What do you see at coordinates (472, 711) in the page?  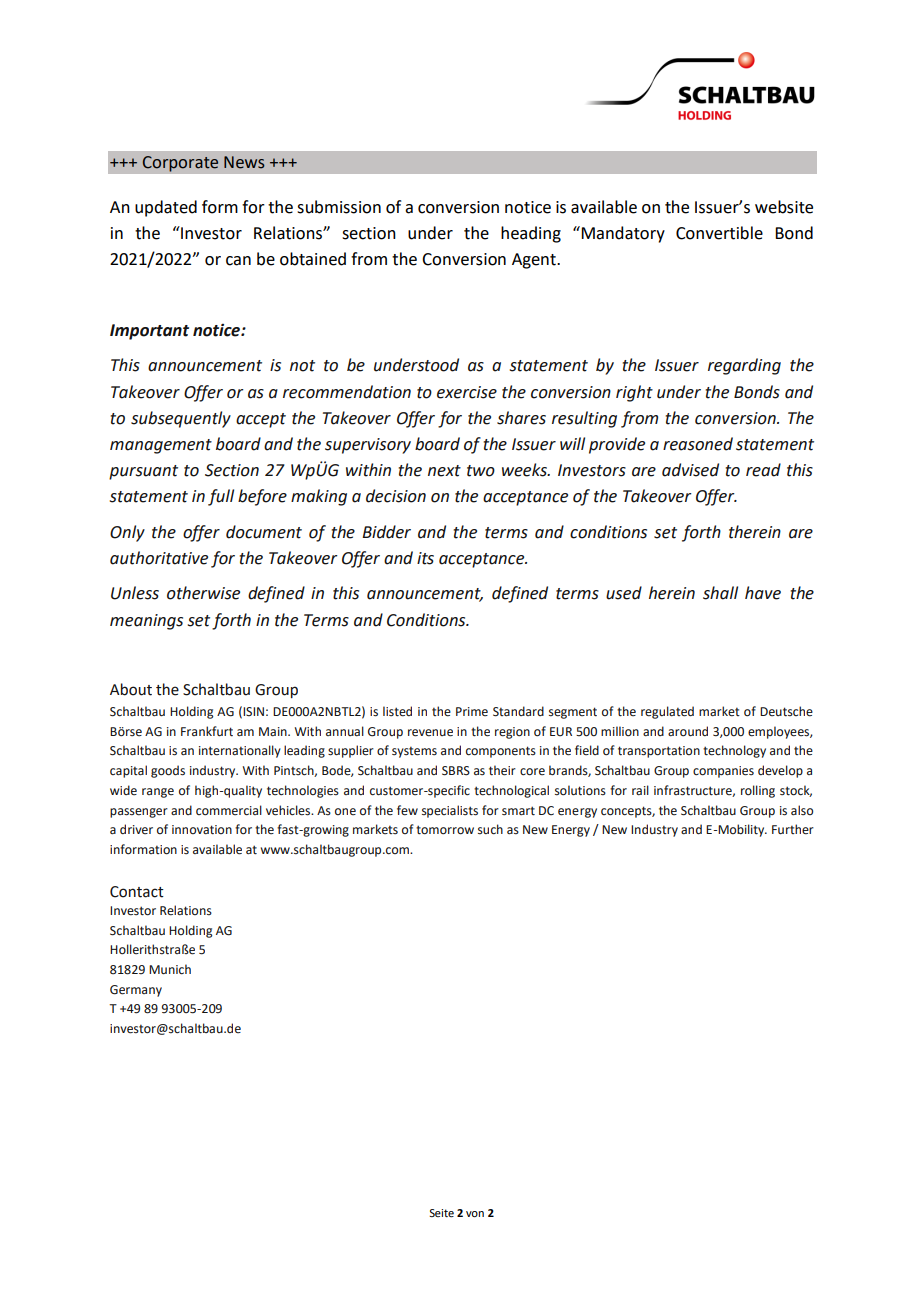 I see `Prime` at bounding box center [472, 711].
